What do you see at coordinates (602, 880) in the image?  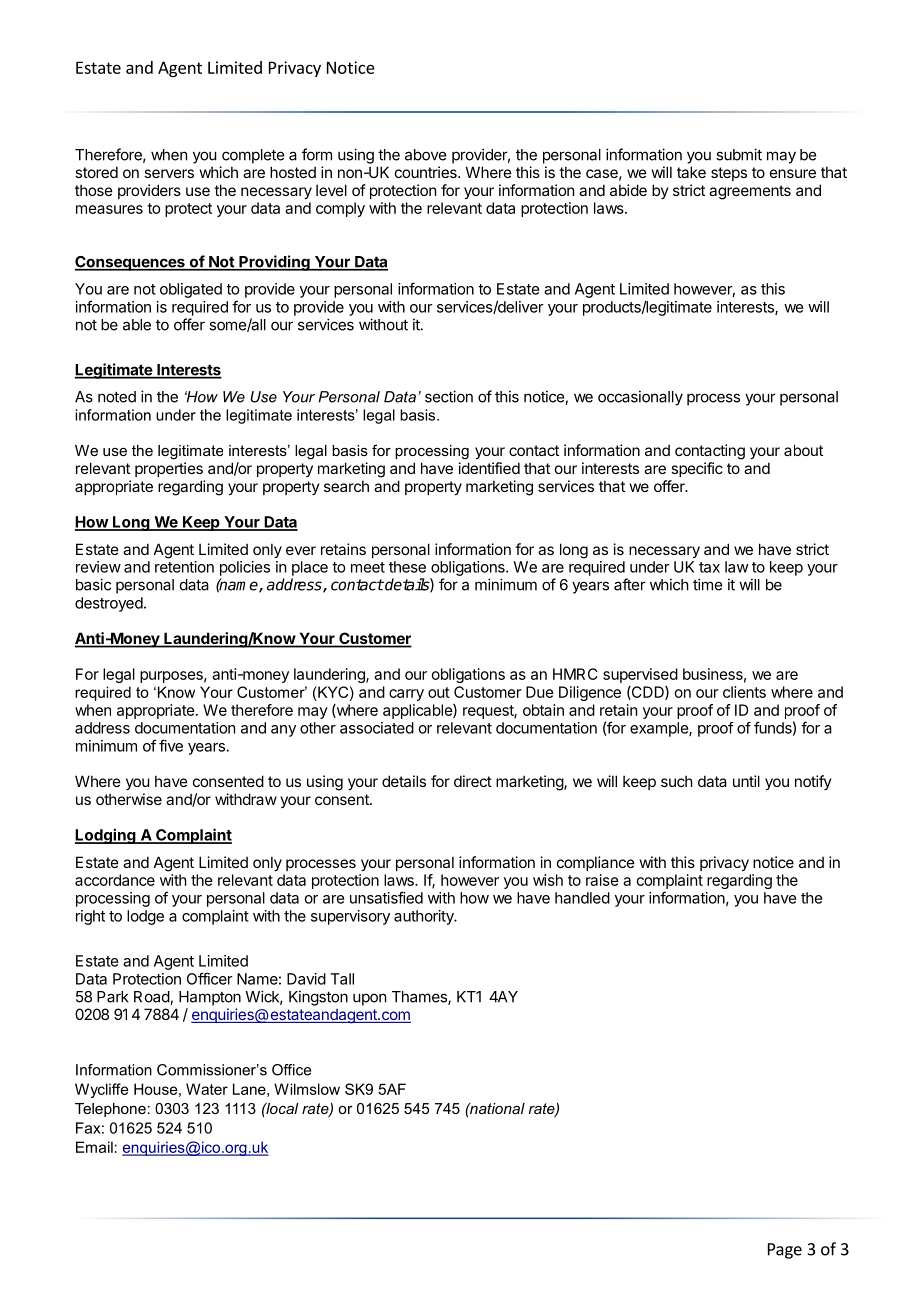 I see `raise` at bounding box center [602, 880].
